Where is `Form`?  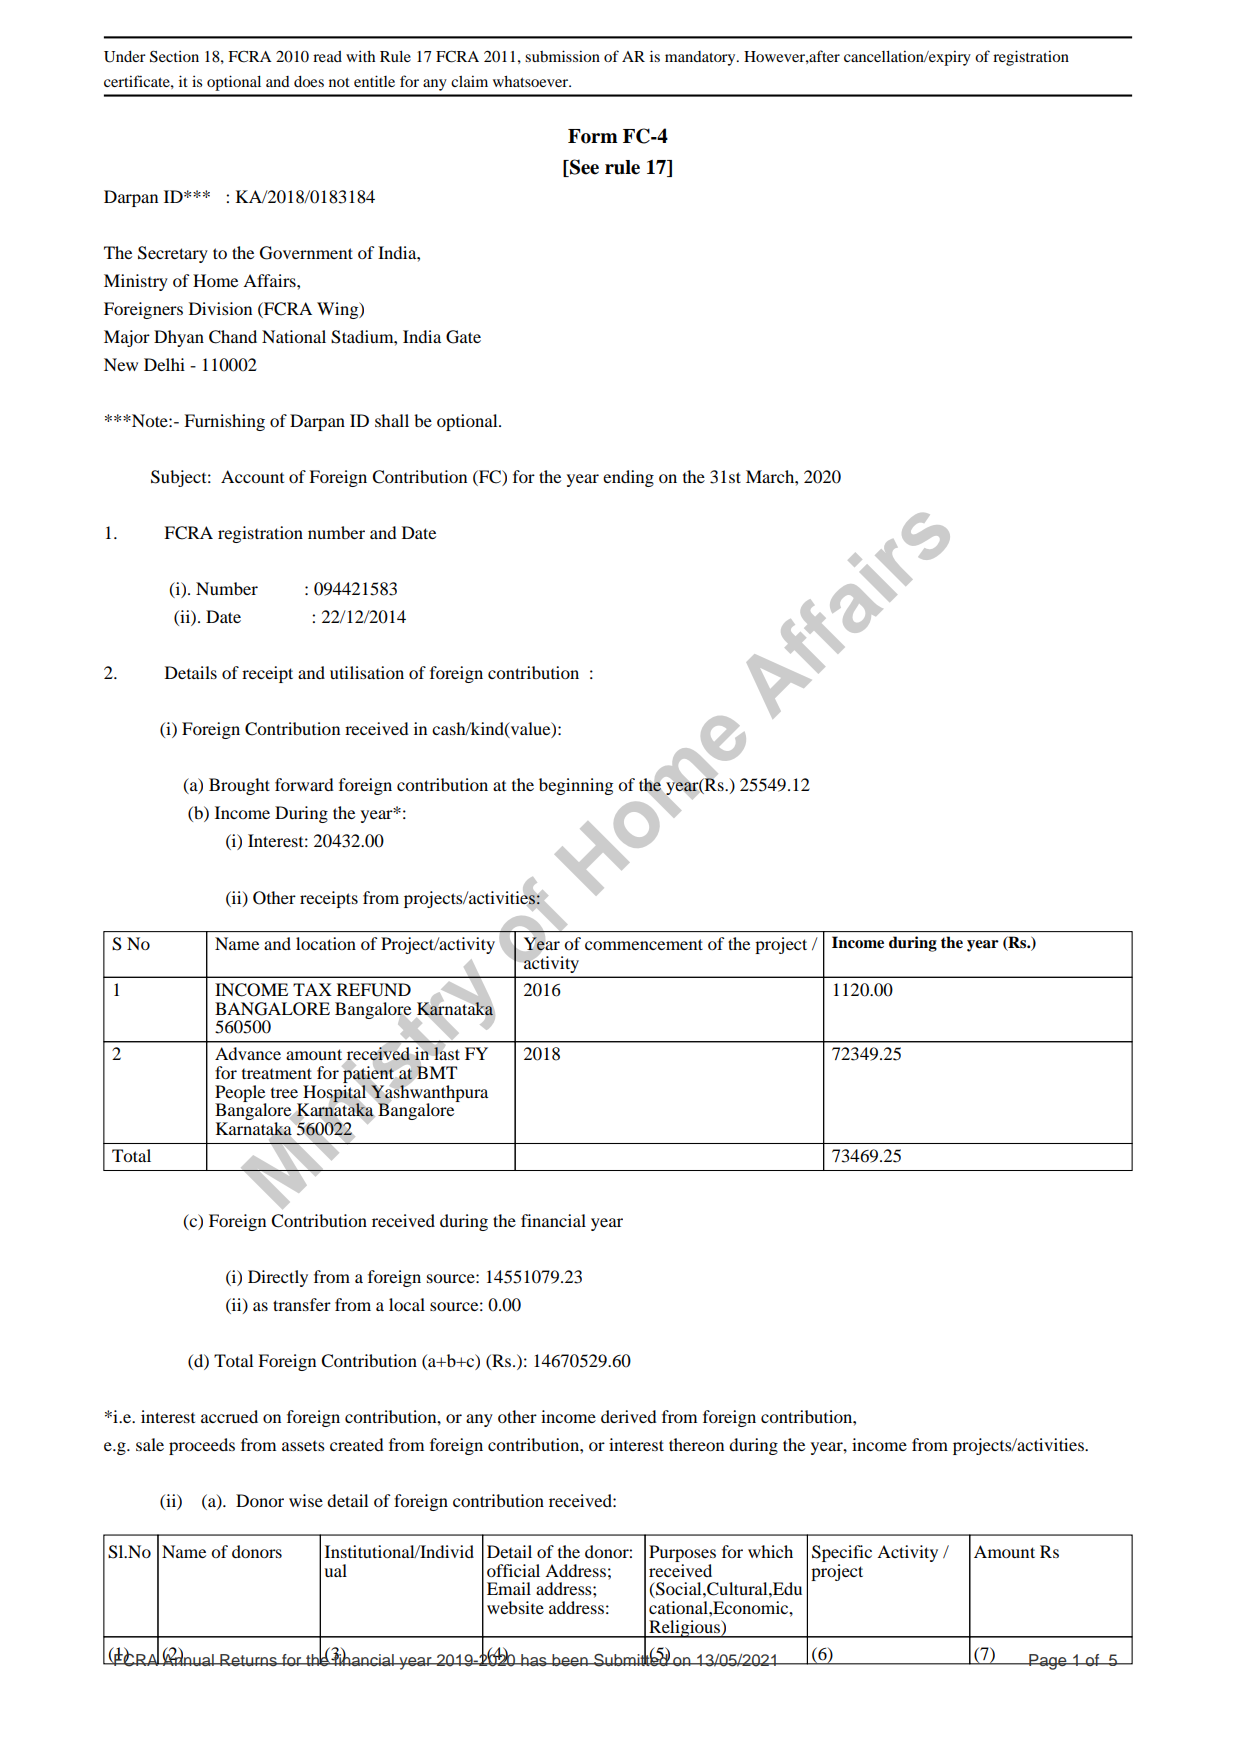 Form is located at coordinates (593, 136).
